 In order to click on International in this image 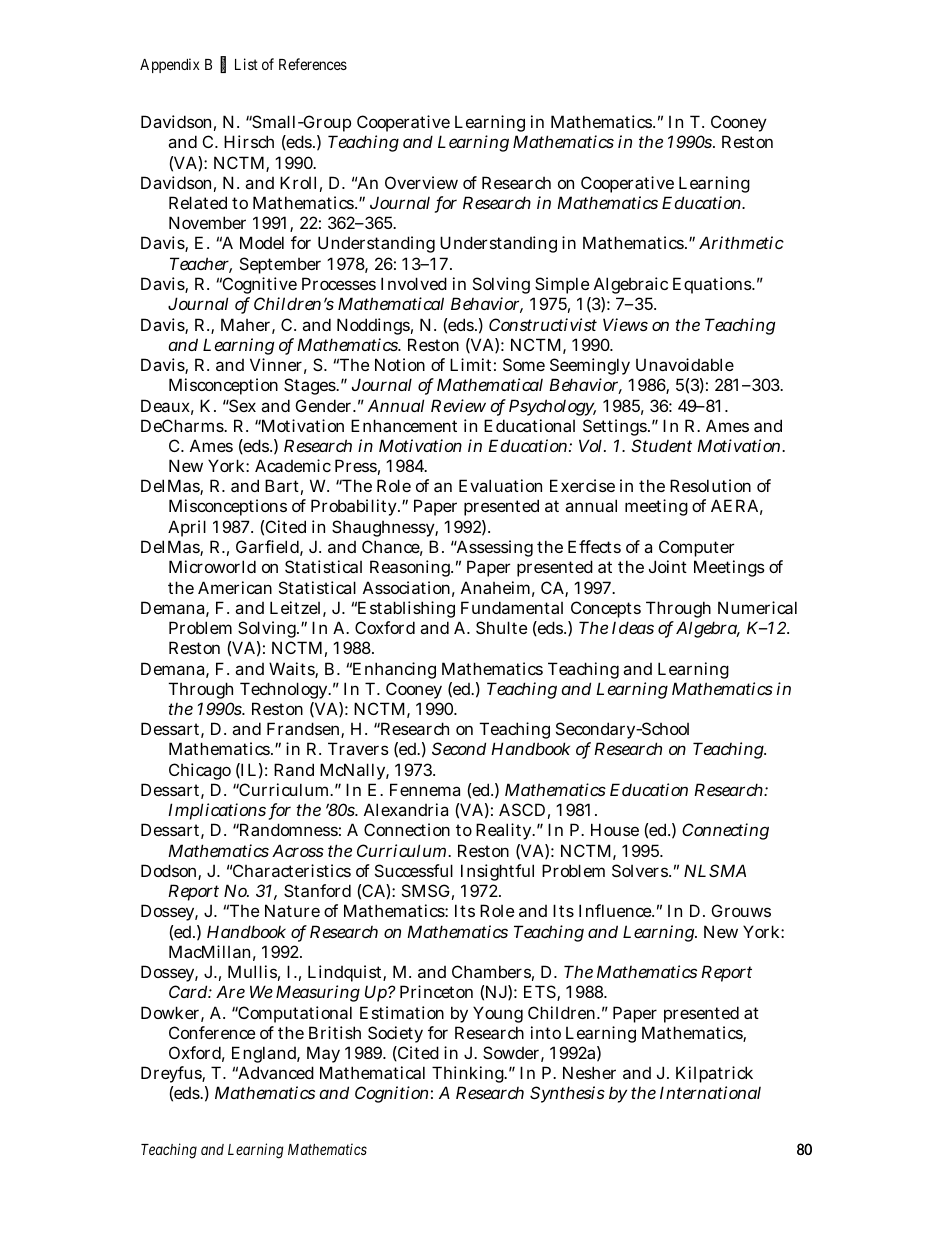, I will do `click(710, 1092)`.
